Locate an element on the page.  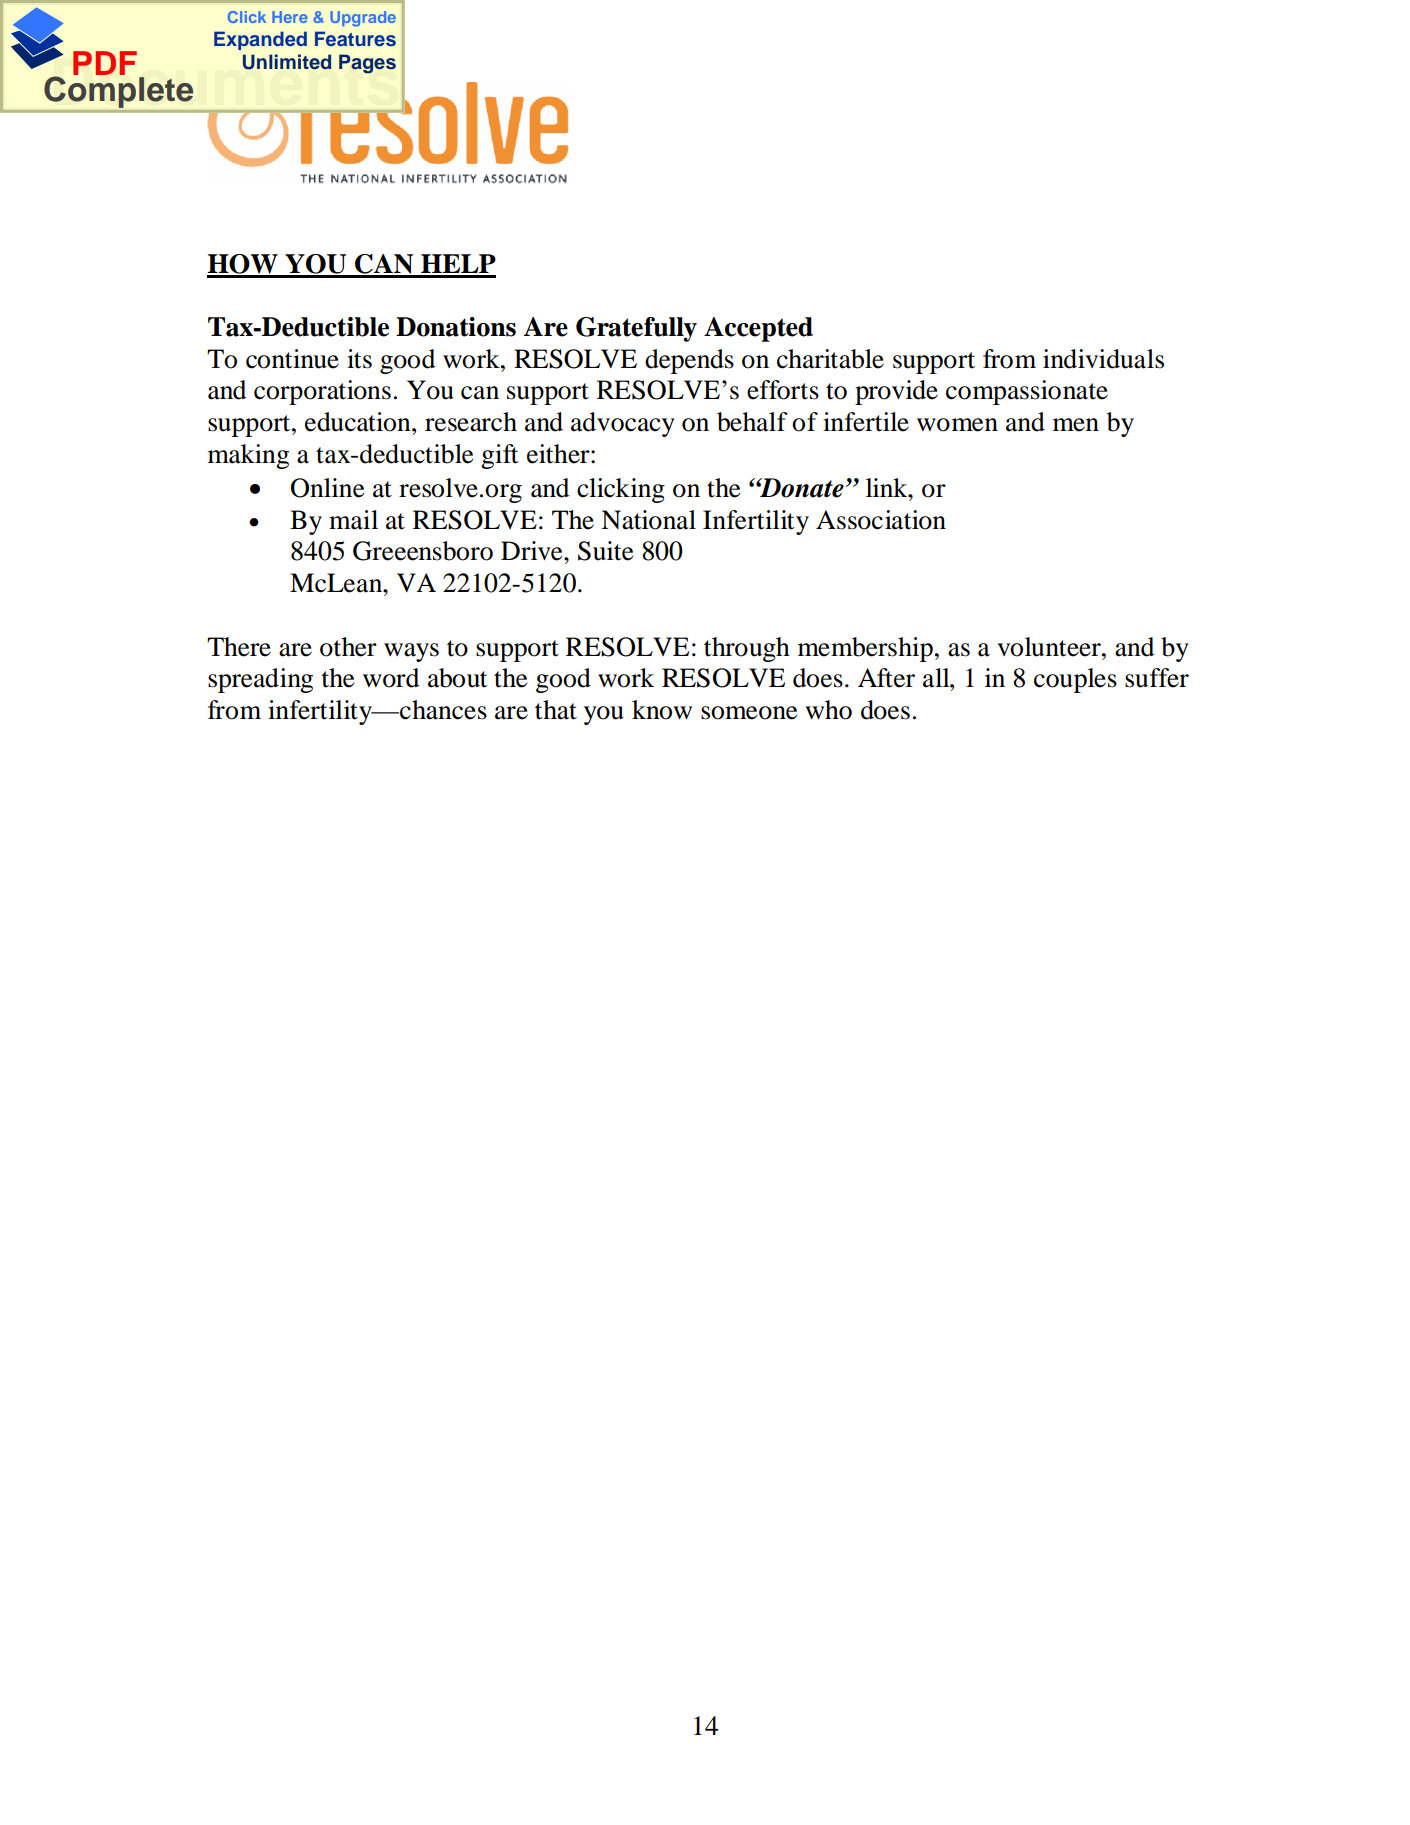
individuals is located at coordinates (1103, 359).
